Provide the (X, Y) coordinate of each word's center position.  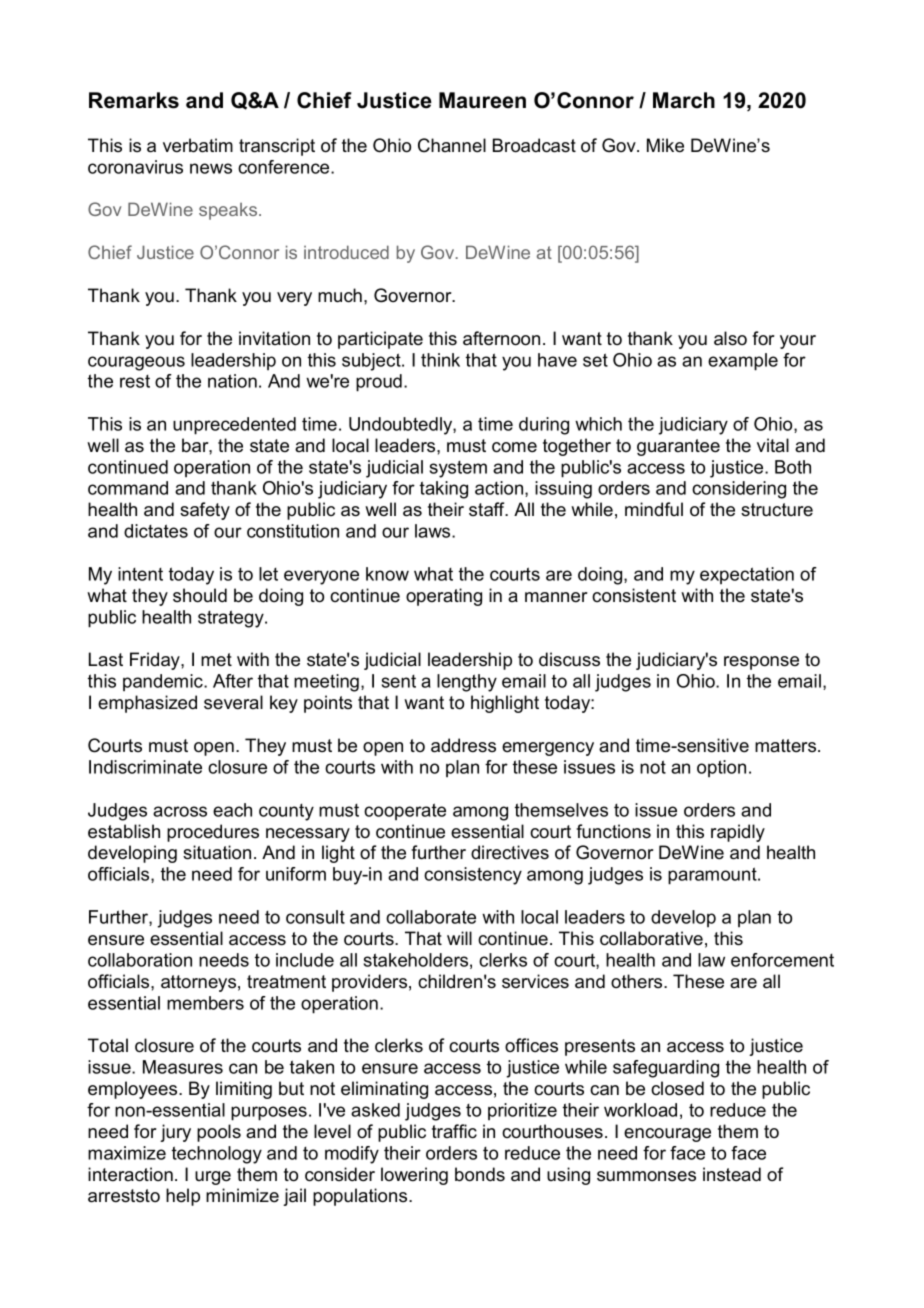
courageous (136, 363)
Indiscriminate (145, 767)
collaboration (140, 960)
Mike (665, 145)
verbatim (198, 145)
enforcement (782, 960)
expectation (747, 575)
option (721, 768)
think (440, 360)
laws (434, 531)
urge (213, 1178)
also (730, 338)
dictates (156, 531)
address (463, 745)
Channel (452, 145)
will (459, 938)
